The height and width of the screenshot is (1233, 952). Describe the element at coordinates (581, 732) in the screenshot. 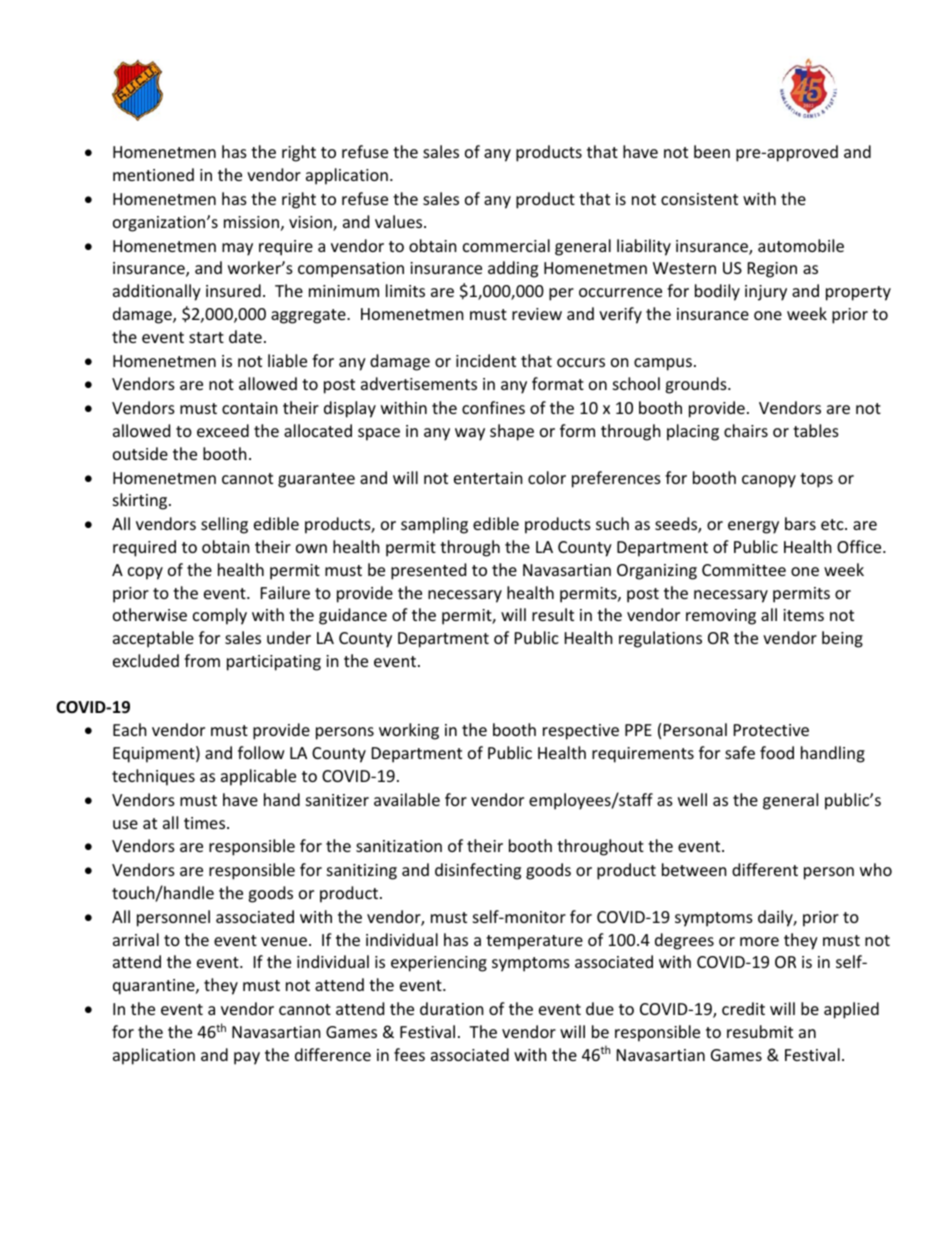

I see `respective` at that location.
